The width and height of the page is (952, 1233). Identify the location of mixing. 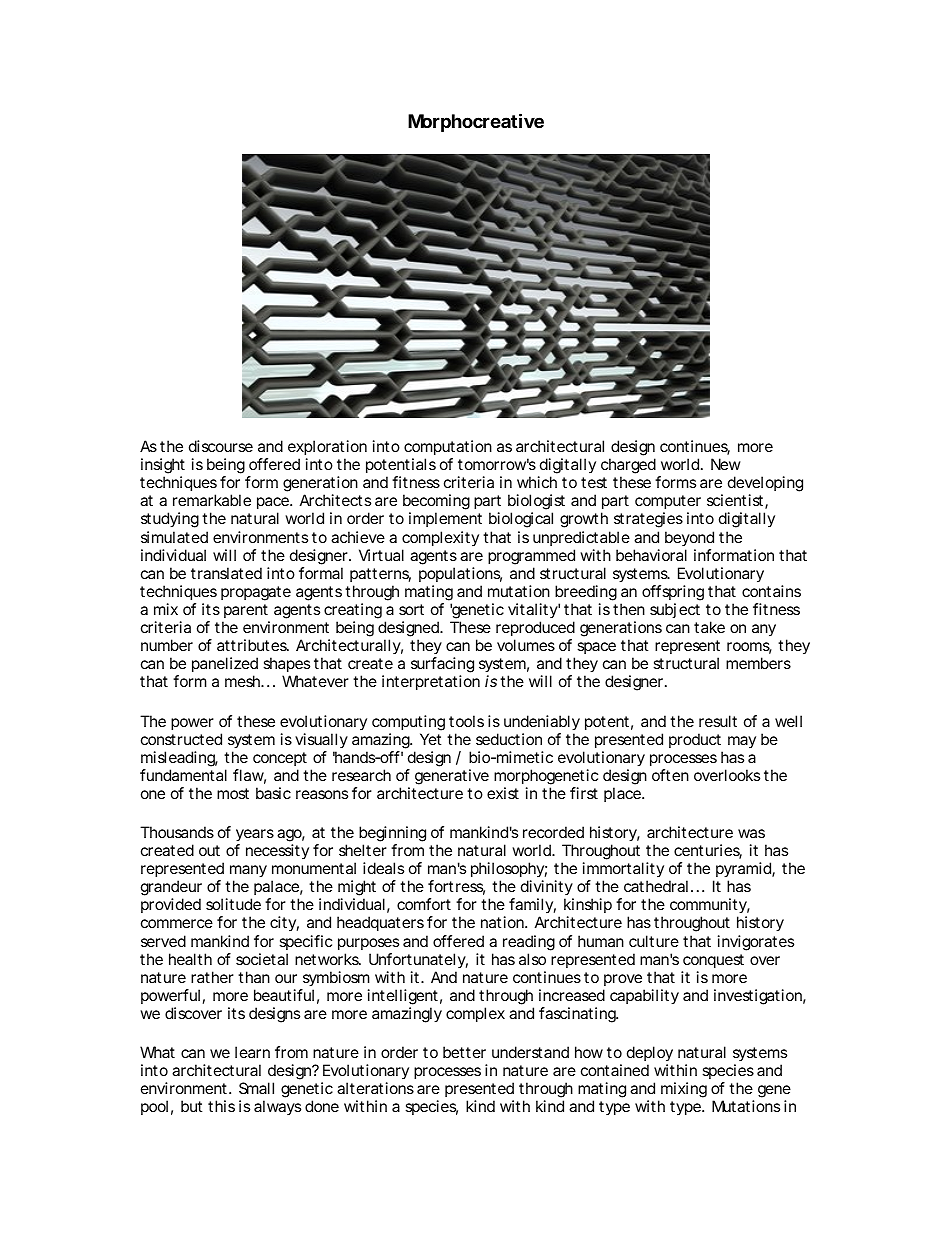
(684, 1090).
